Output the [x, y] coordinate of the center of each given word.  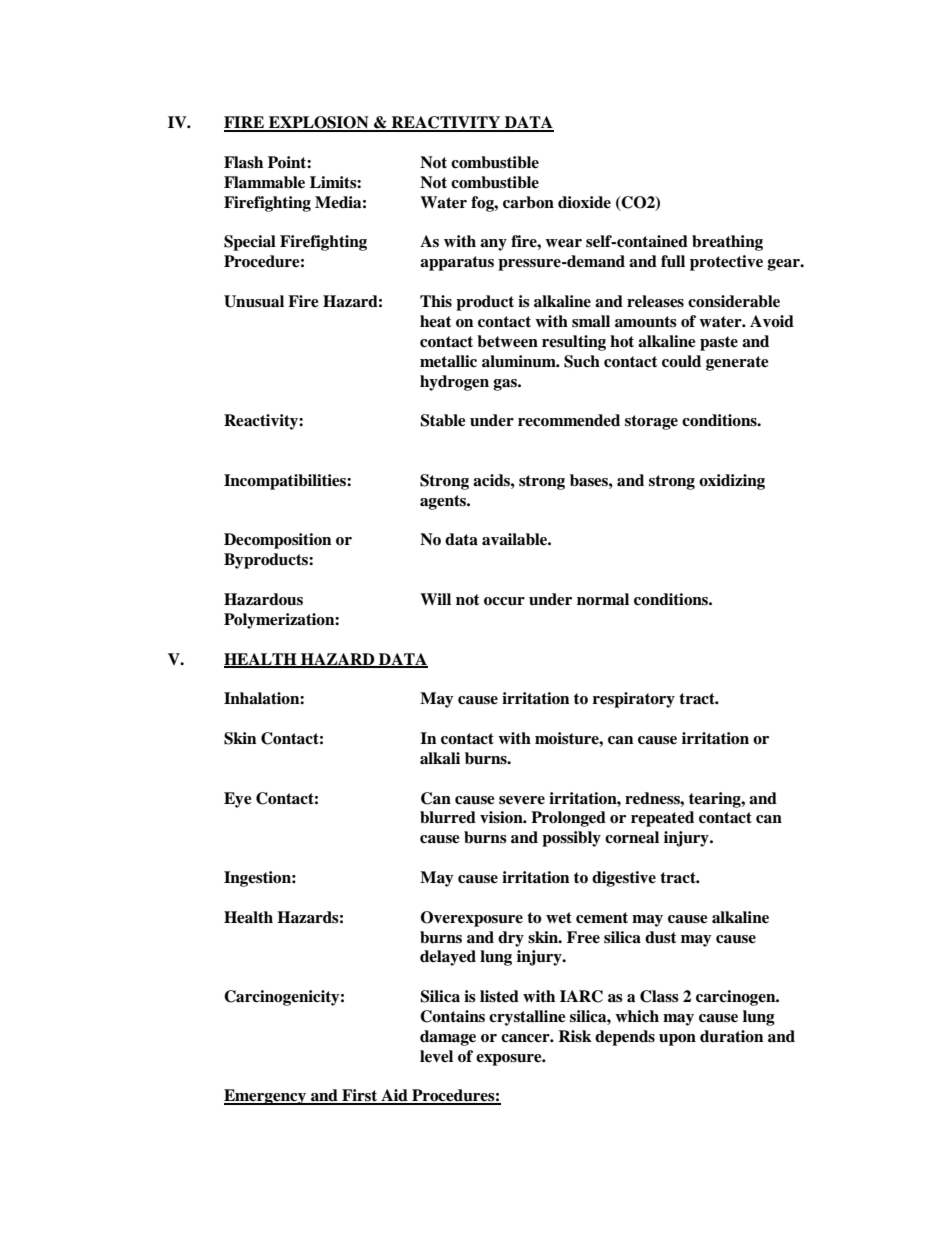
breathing [727, 243]
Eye [238, 800]
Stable [443, 420]
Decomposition [277, 541]
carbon [528, 202]
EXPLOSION [319, 123]
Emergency [266, 1097]
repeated [662, 819]
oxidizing [732, 482]
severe [522, 800]
